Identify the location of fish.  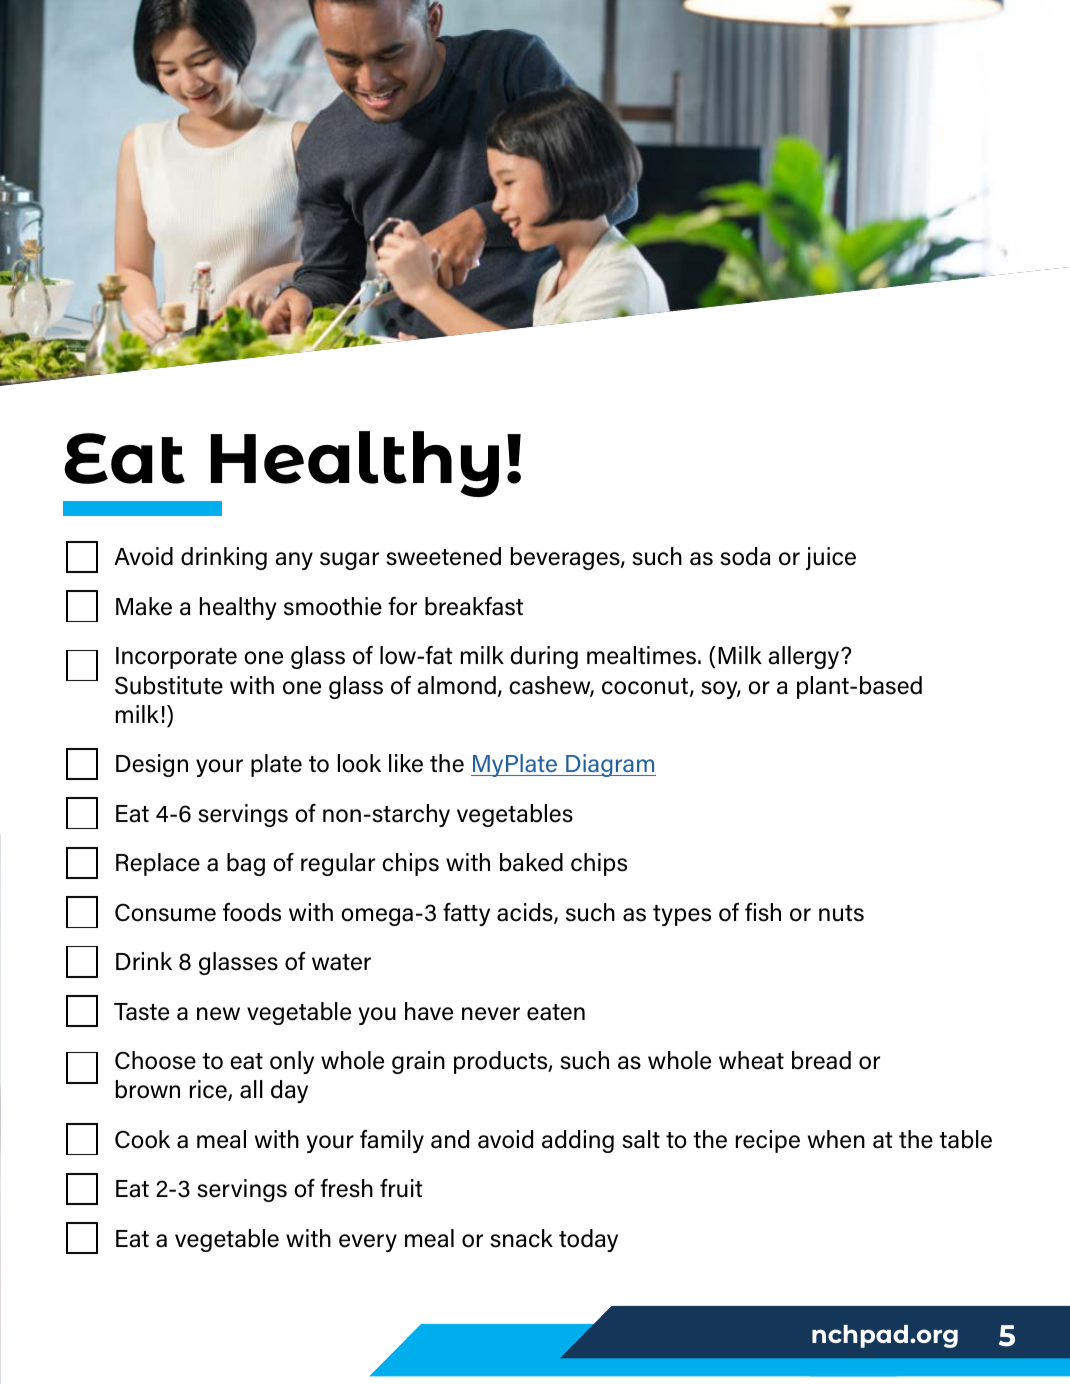
(763, 912).
